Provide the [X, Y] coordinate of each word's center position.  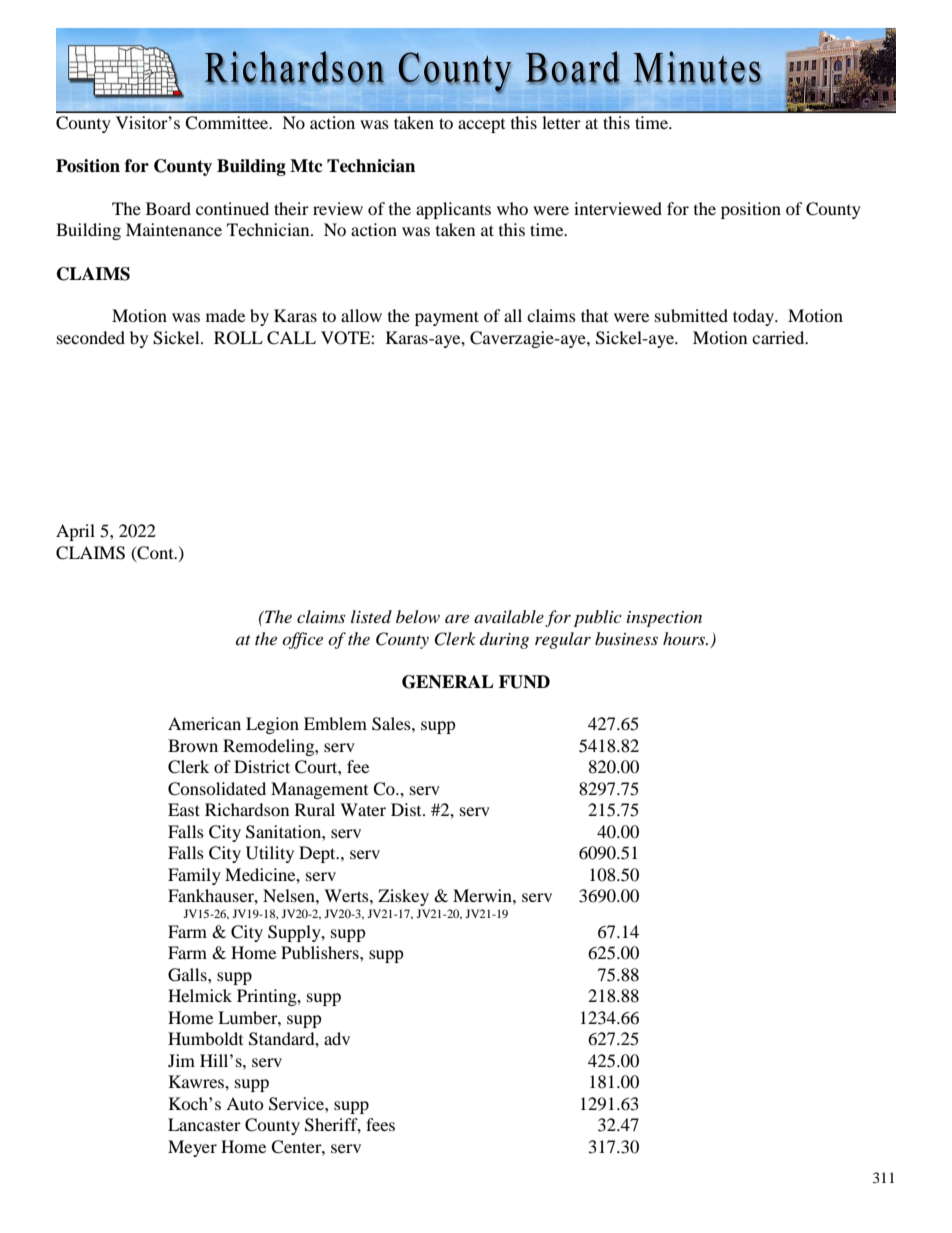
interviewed [618, 208]
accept [481, 126]
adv [337, 1038]
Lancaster [204, 1124]
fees [380, 1124]
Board [168, 208]
